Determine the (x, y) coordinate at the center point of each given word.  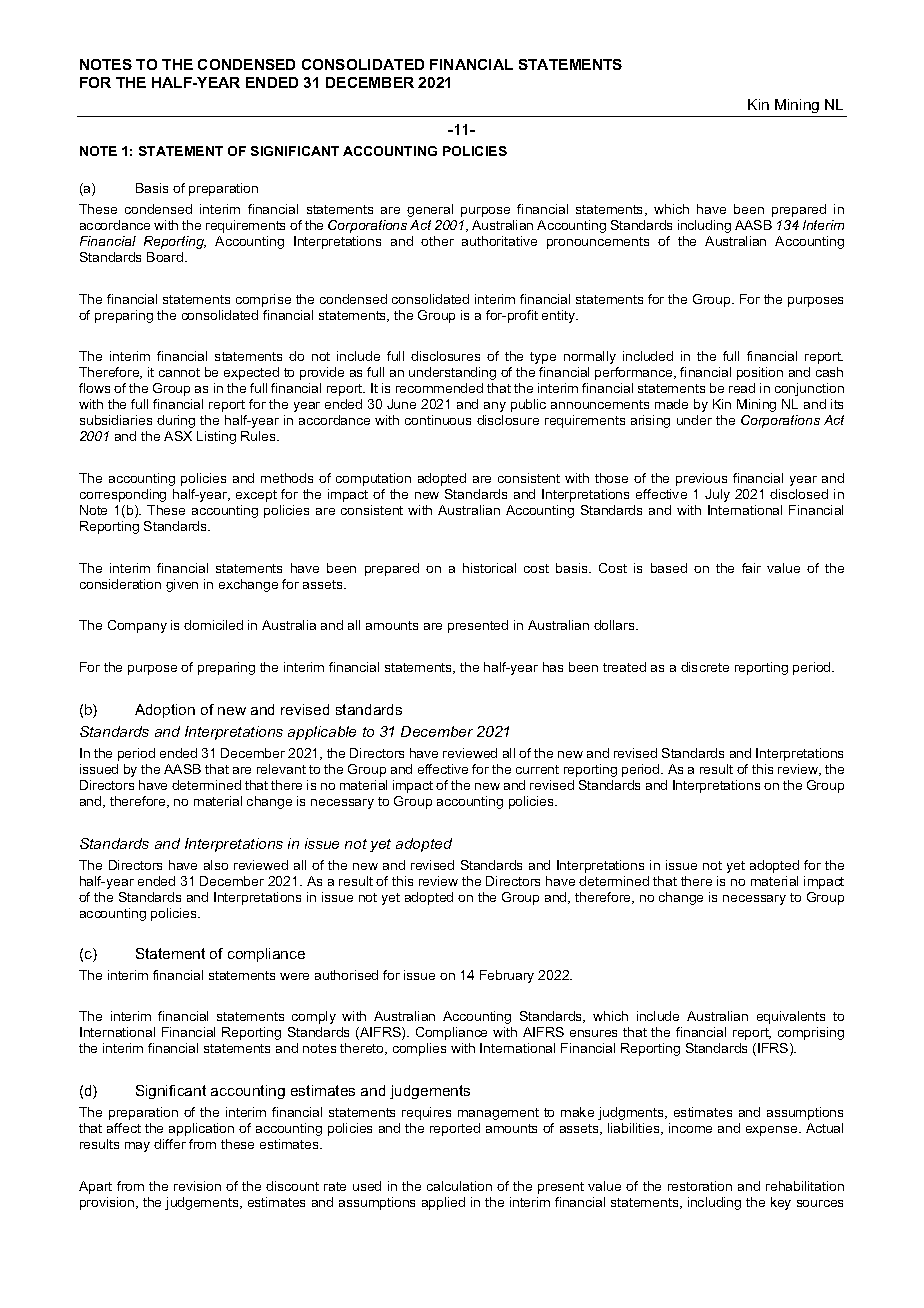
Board (166, 257)
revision (197, 1186)
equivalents (791, 1017)
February (507, 976)
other (437, 241)
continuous (438, 420)
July (717, 495)
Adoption (165, 711)
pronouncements (598, 243)
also (216, 865)
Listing (216, 437)
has (553, 667)
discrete (705, 667)
